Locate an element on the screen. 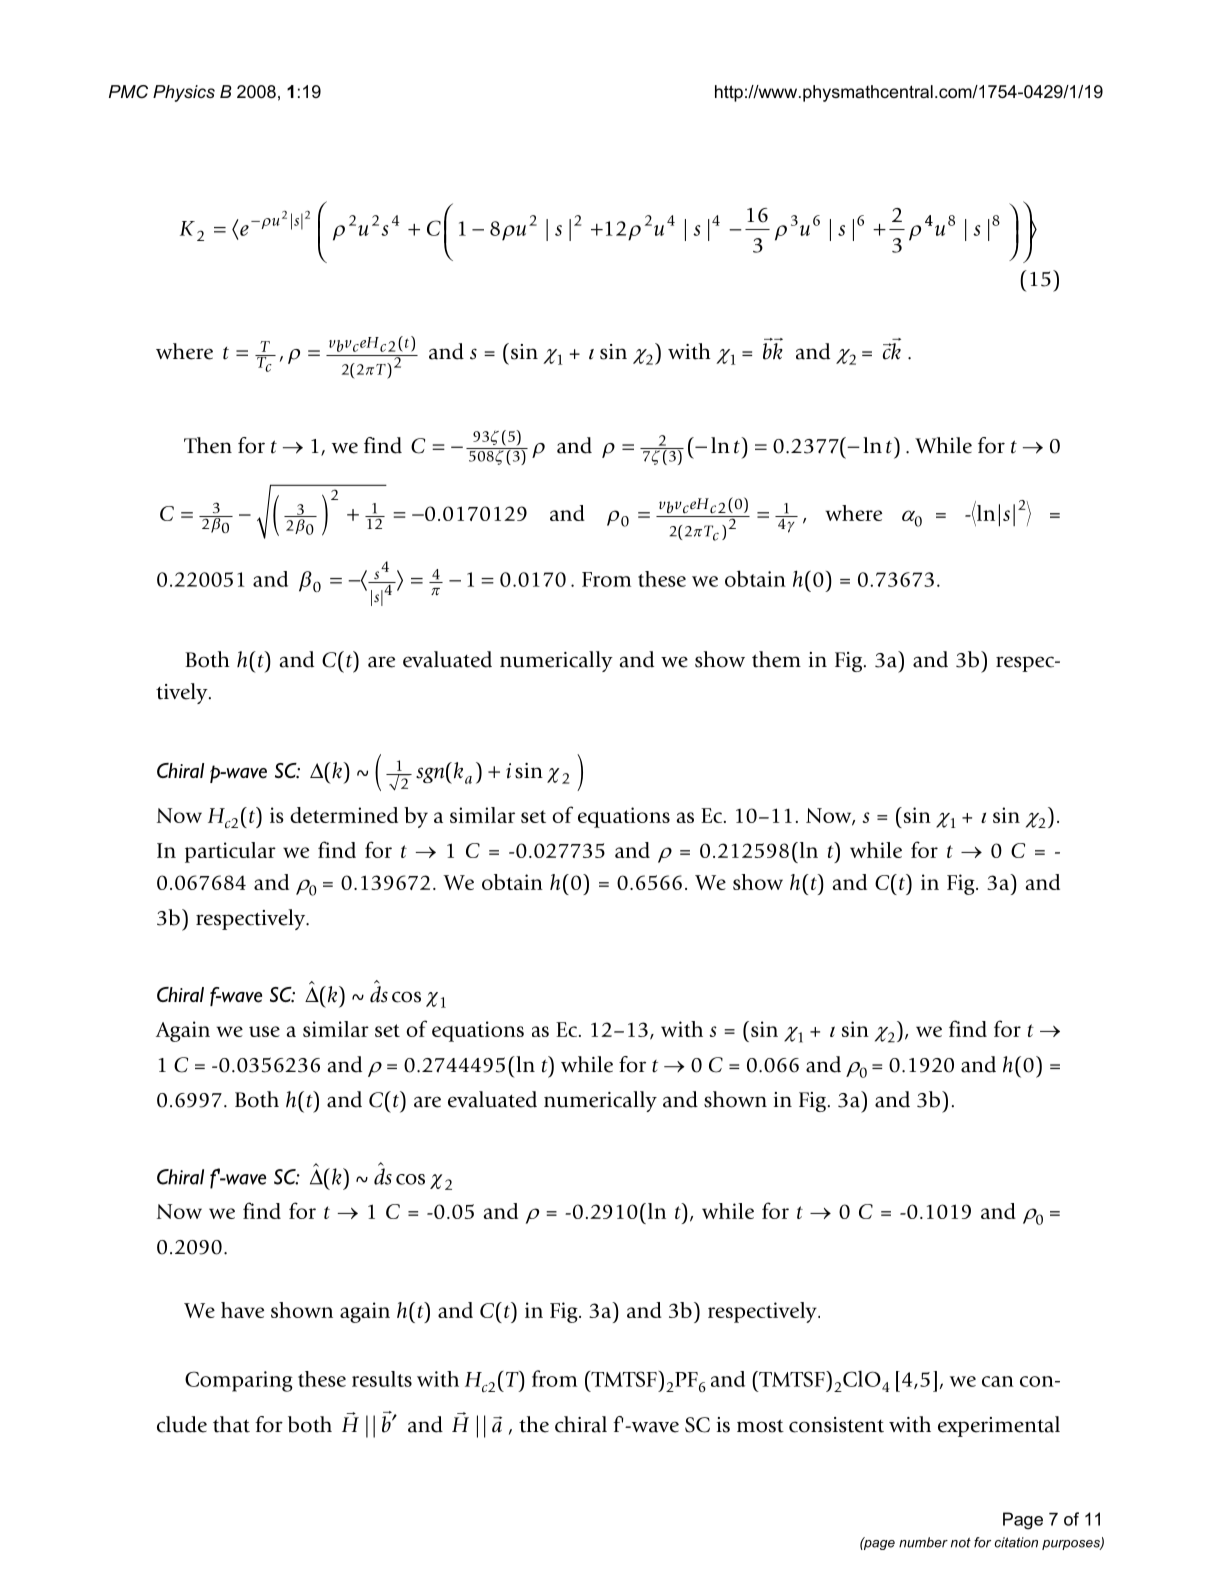 The height and width of the screenshot is (1580, 1217). determined is located at coordinates (344, 815).
